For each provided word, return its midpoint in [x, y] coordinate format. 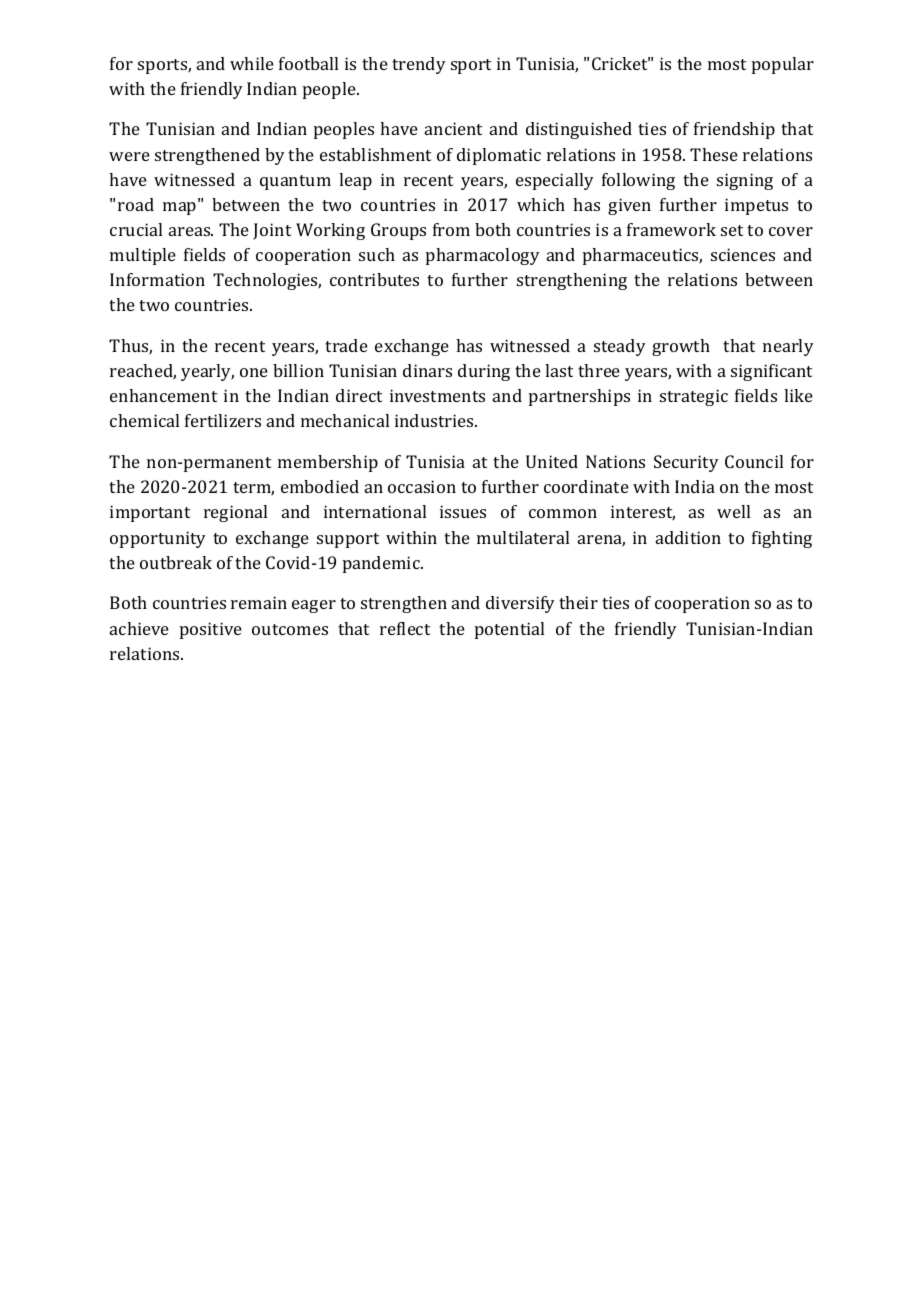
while [252, 63]
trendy [419, 65]
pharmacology [483, 256]
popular [783, 65]
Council [754, 461]
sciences [743, 254]
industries [435, 420]
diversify [520, 604]
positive [211, 630]
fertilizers [223, 420]
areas [191, 231]
